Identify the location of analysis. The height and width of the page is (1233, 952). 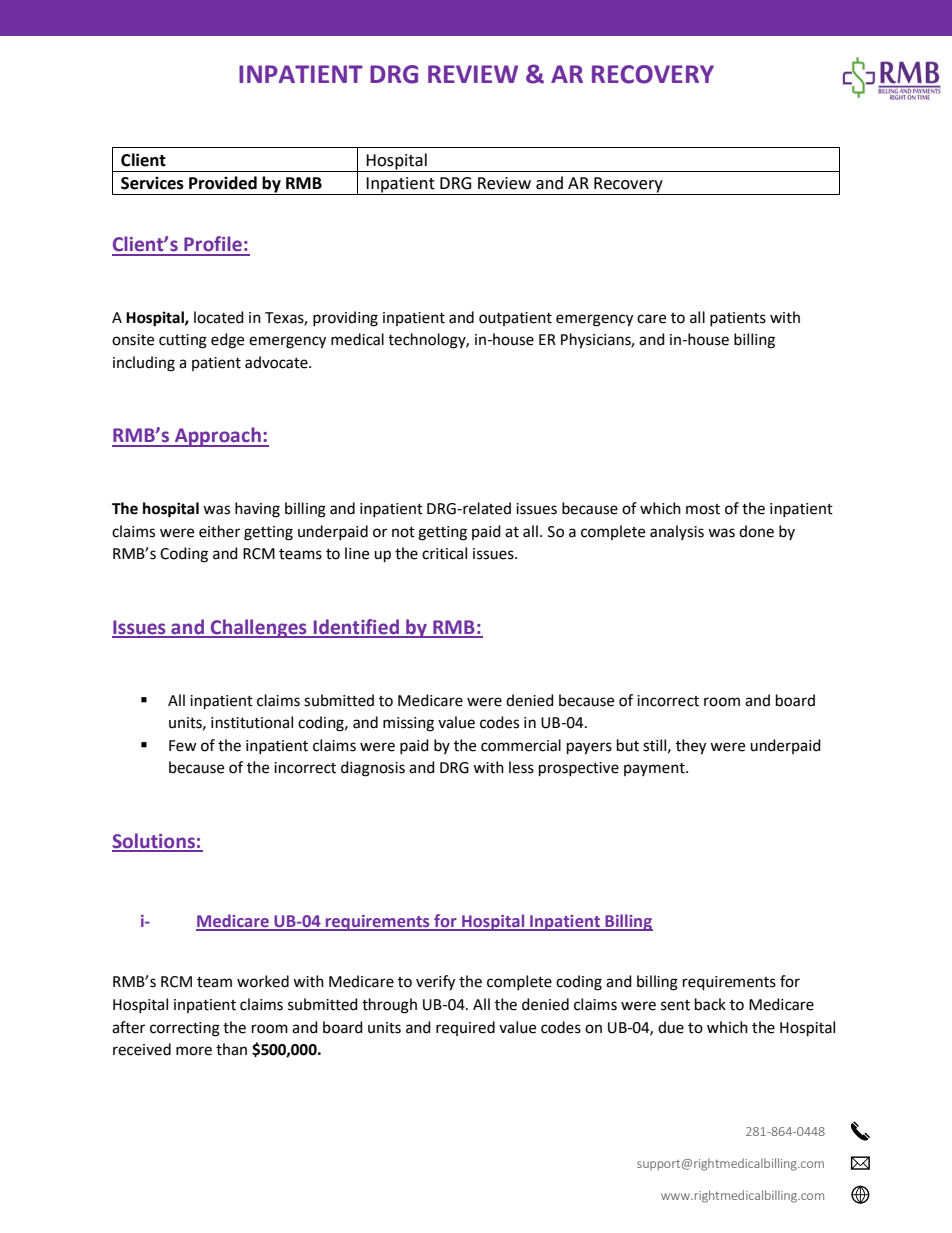
(677, 532).
